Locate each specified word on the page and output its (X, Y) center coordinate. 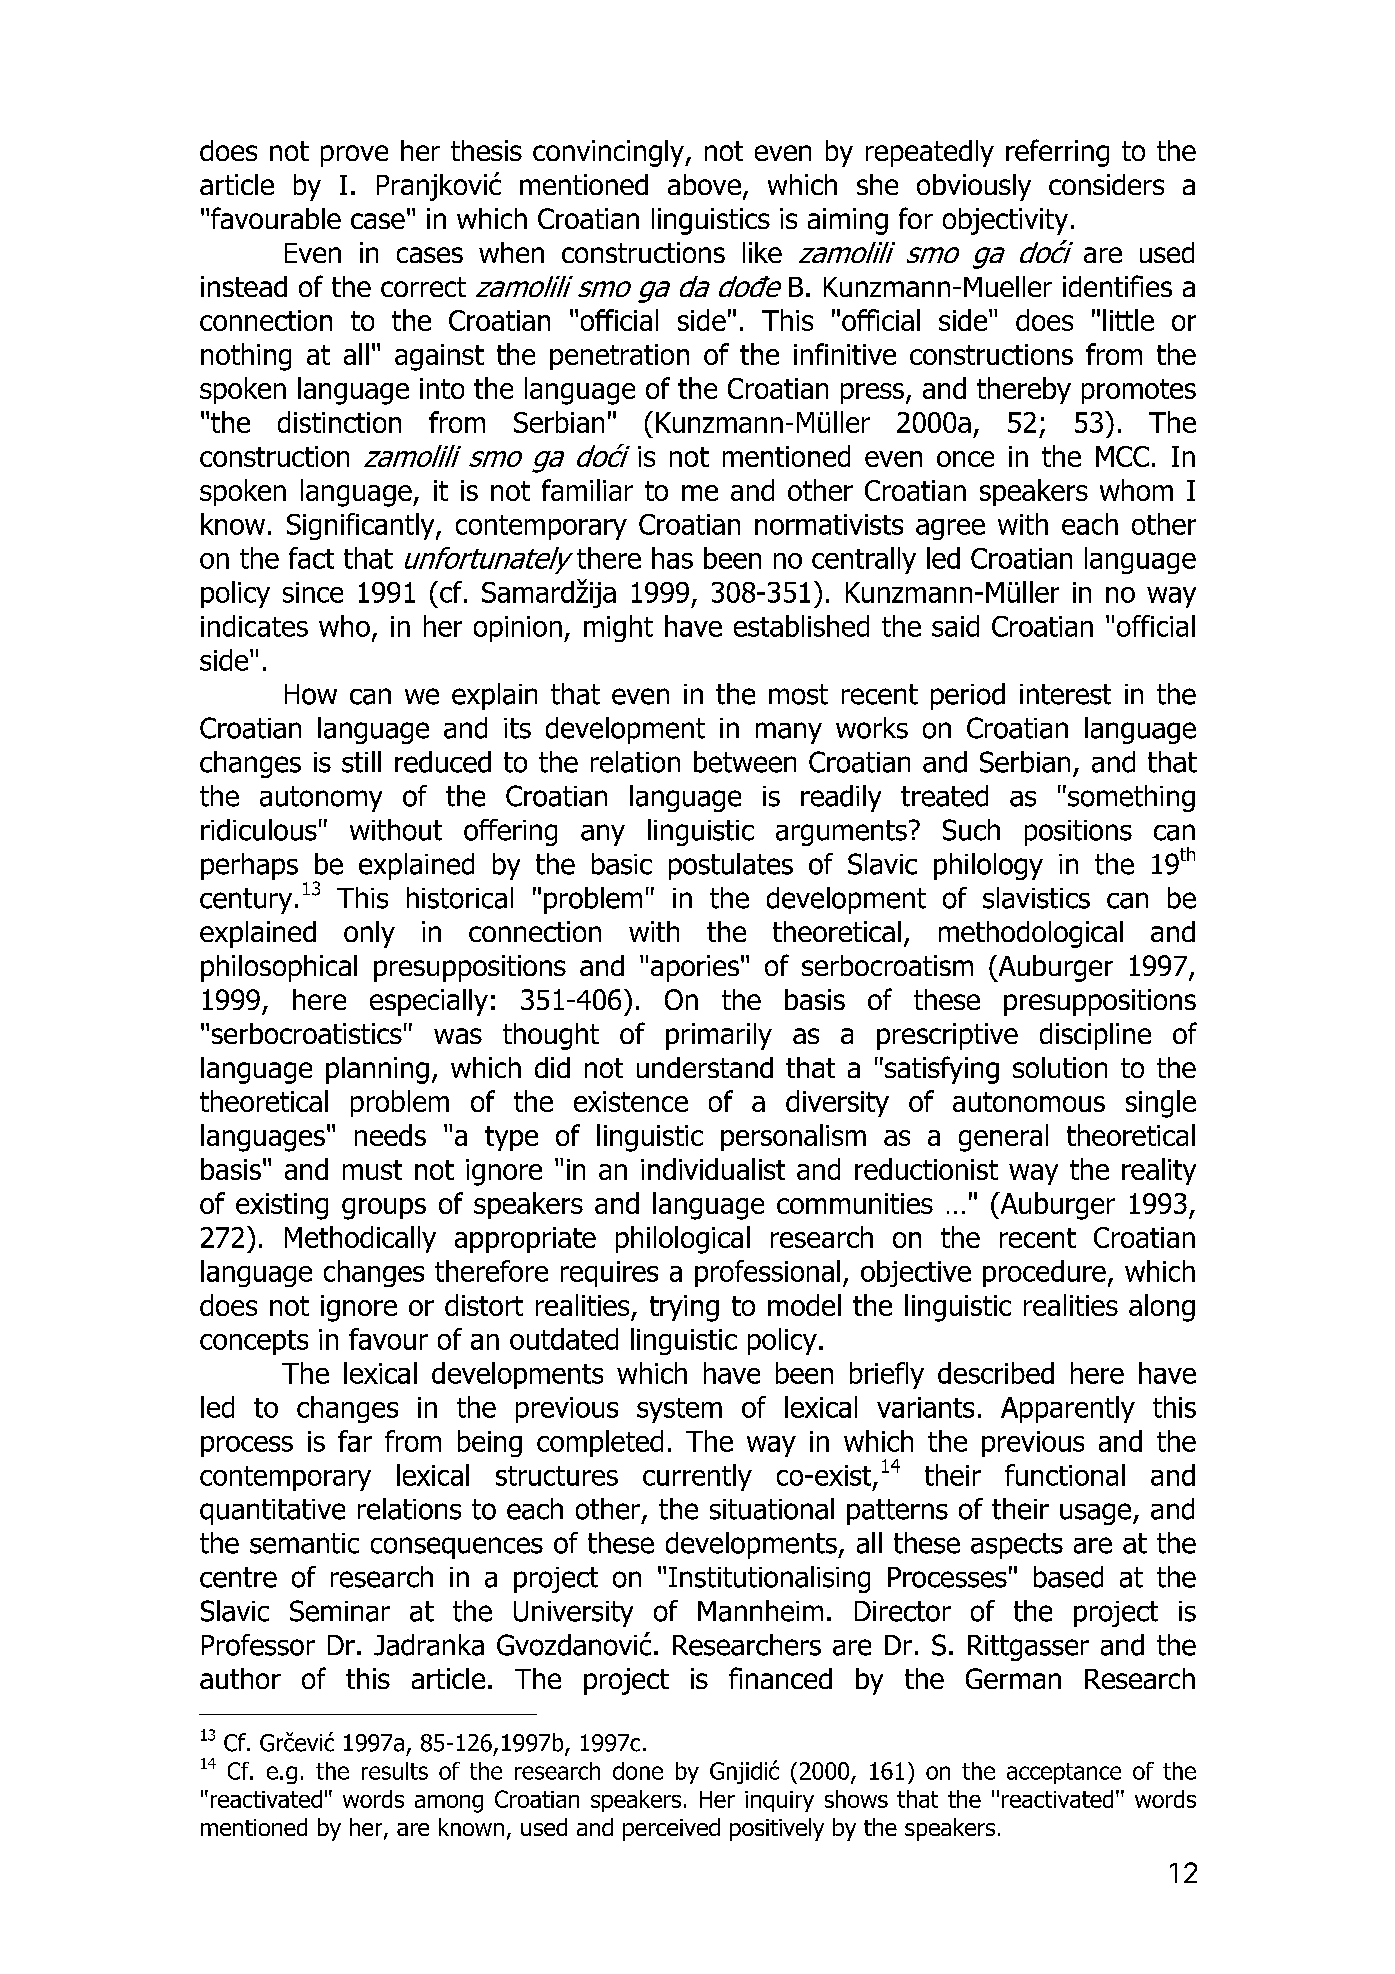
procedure (1044, 1273)
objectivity (1005, 221)
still (361, 762)
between (745, 762)
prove (354, 156)
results (395, 1771)
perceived (671, 1829)
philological (683, 1240)
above (704, 184)
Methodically (360, 1239)
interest (1065, 694)
